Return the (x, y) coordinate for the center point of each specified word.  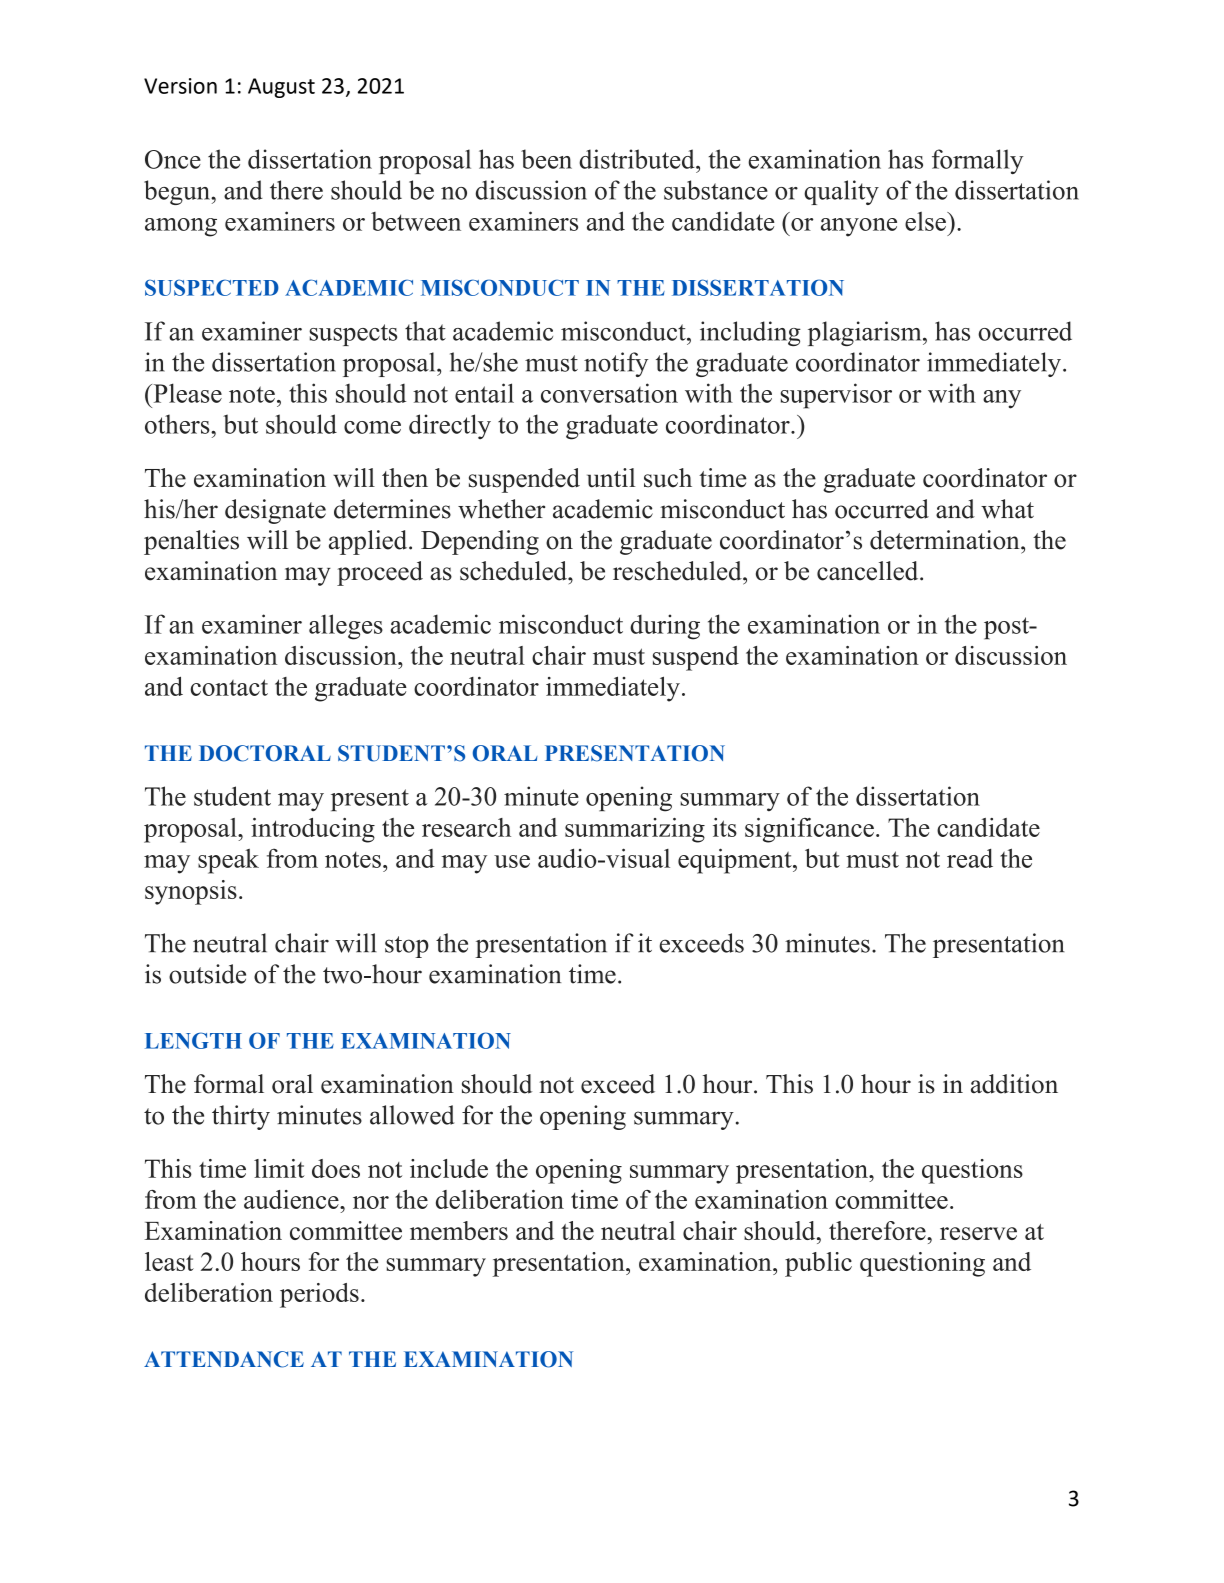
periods (319, 1295)
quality (841, 192)
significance (809, 830)
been (546, 159)
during (665, 627)
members (459, 1230)
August (281, 88)
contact (229, 687)
